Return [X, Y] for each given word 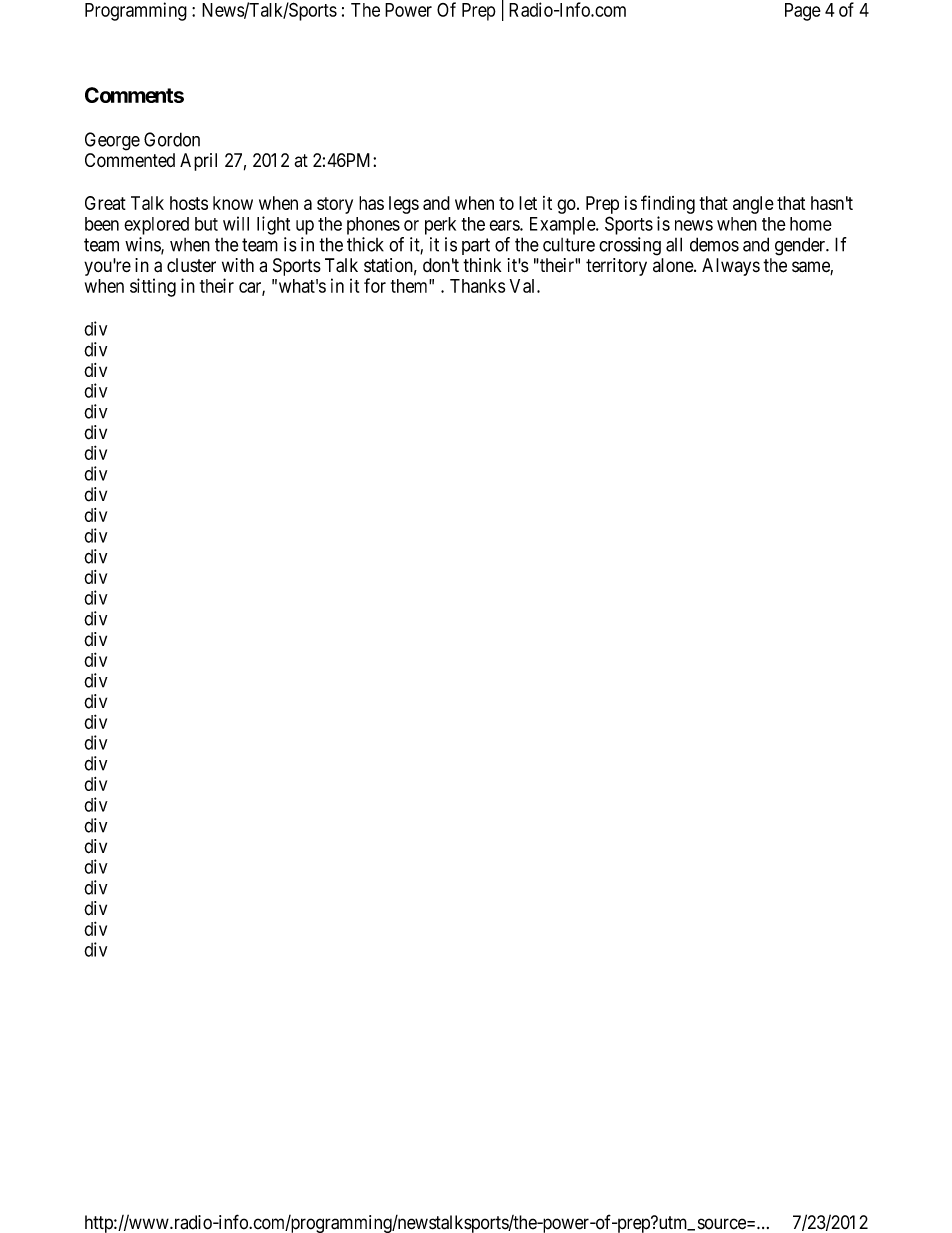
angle [753, 205]
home [811, 224]
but [206, 224]
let [528, 203]
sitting [153, 287]
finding [668, 204]
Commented [130, 160]
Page [803, 12]
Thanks [477, 286]
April [198, 162]
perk [440, 226]
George [112, 141]
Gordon [172, 139]
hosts [189, 203]
